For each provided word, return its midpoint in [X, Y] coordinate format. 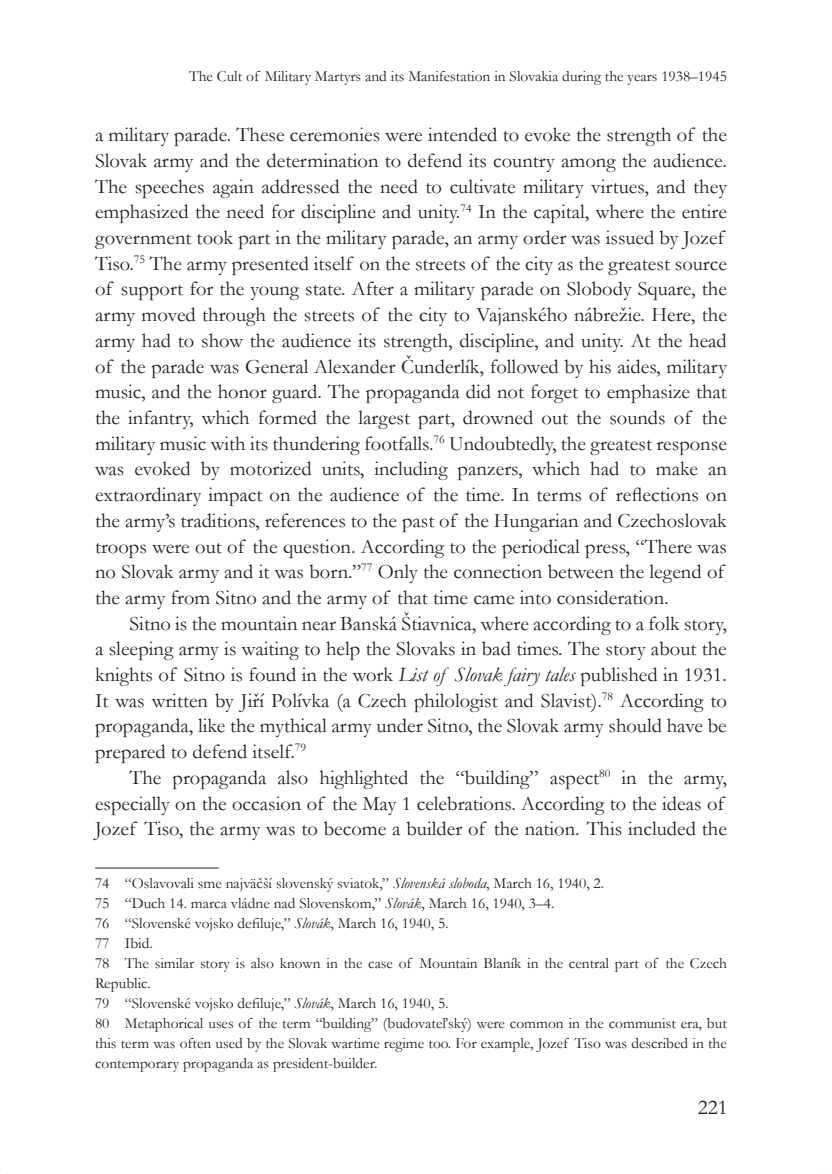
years [642, 79]
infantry [160, 419]
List [413, 675]
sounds [637, 417]
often [195, 1043]
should [635, 725]
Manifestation [449, 76]
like [211, 725]
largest [384, 419]
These [260, 134]
